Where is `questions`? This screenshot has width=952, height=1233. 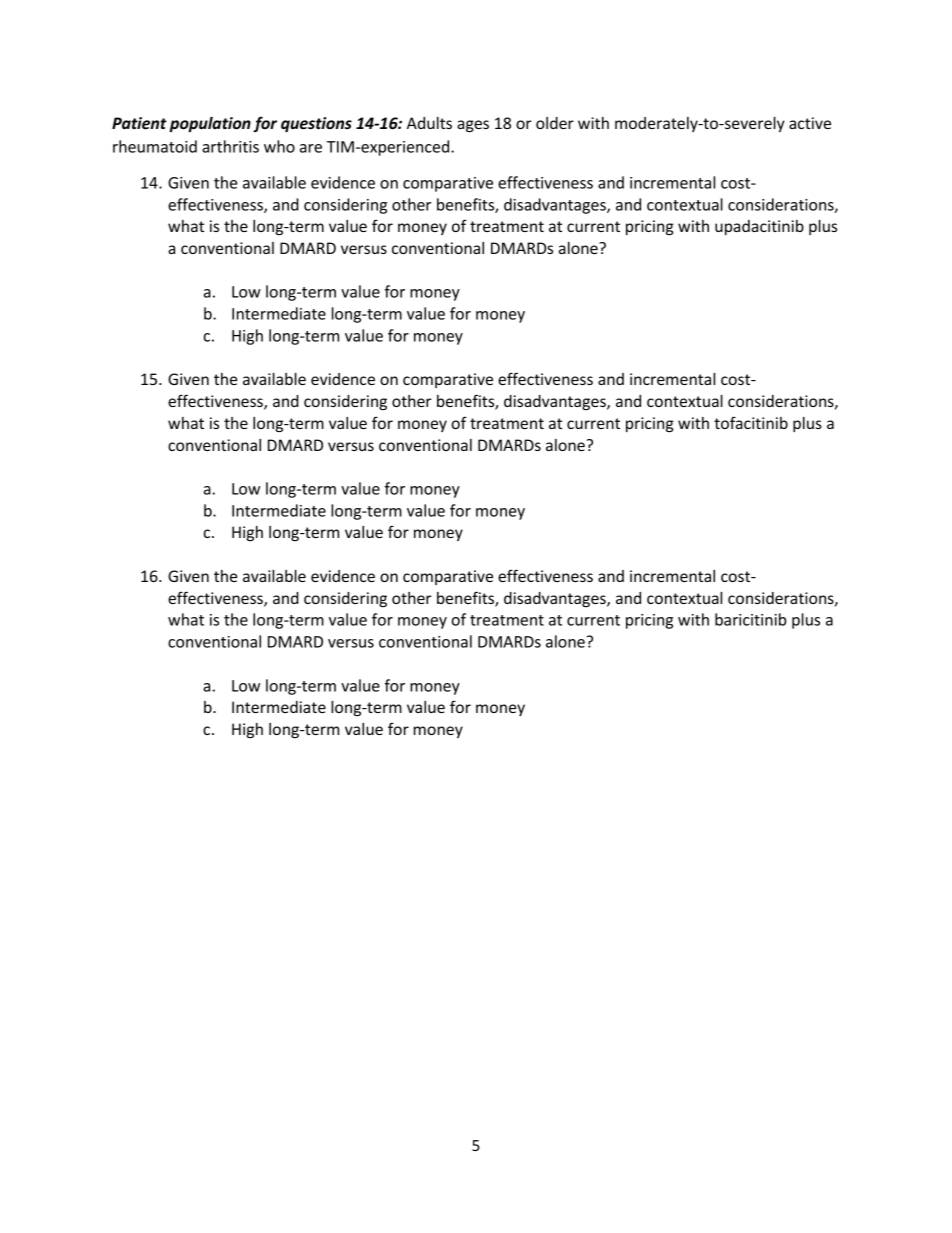
questions is located at coordinates (316, 124).
